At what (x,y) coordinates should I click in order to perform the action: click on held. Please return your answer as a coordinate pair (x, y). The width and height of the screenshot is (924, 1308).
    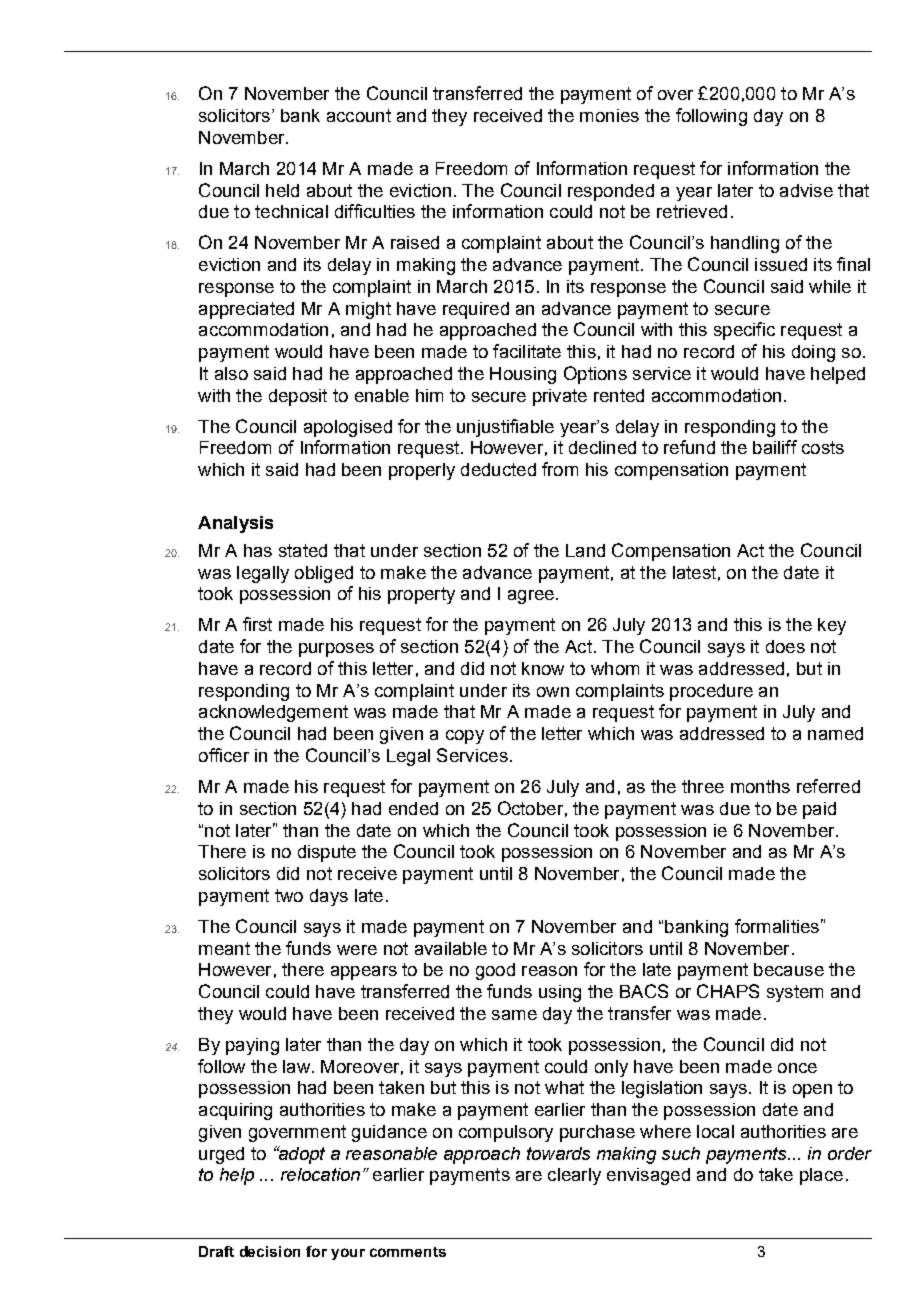
    Looking at the image, I should click on (282, 190).
